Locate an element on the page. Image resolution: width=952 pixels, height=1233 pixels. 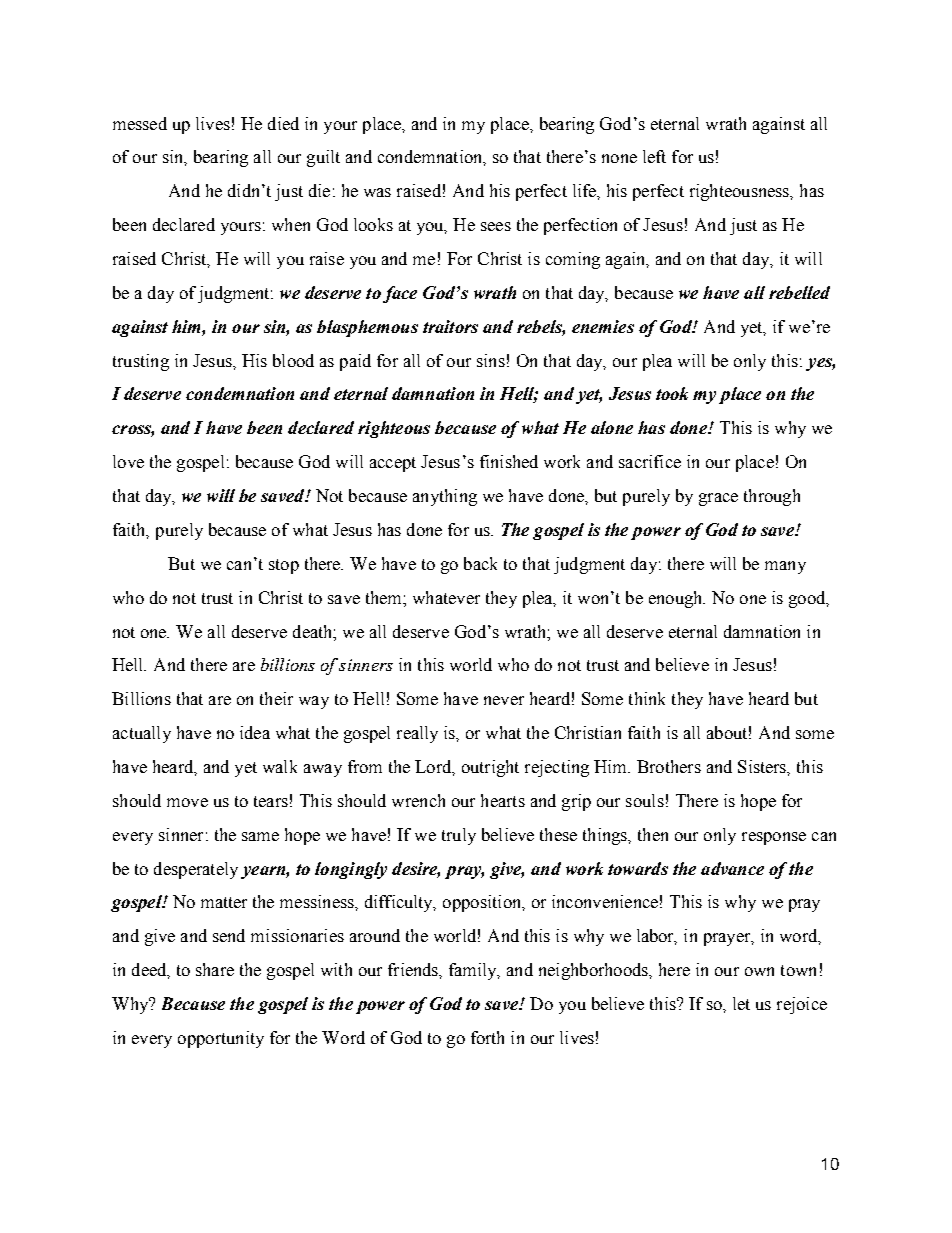
was is located at coordinates (377, 192).
